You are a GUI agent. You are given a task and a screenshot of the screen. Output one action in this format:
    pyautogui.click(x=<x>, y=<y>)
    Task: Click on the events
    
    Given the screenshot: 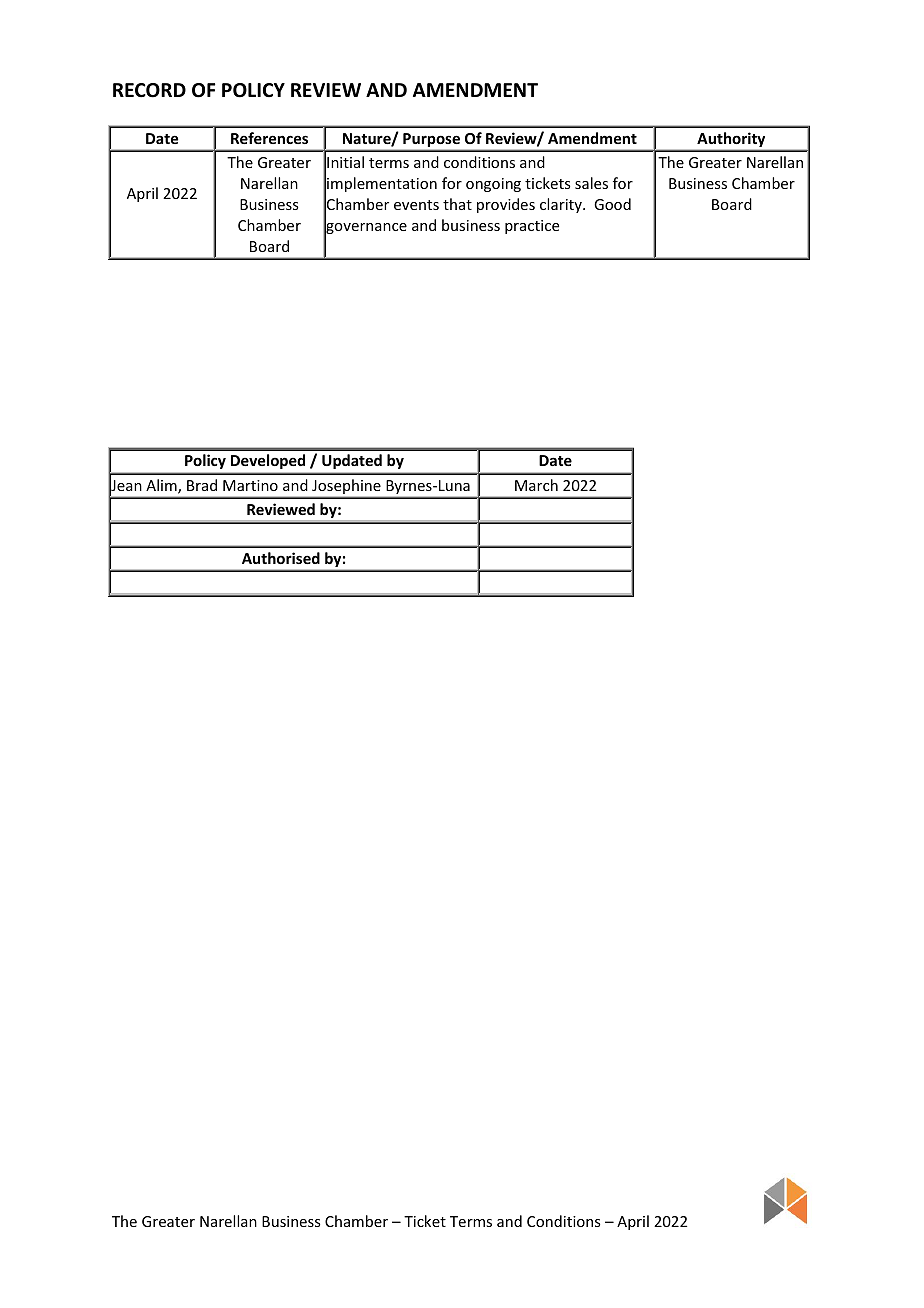 What is the action you would take?
    pyautogui.click(x=416, y=205)
